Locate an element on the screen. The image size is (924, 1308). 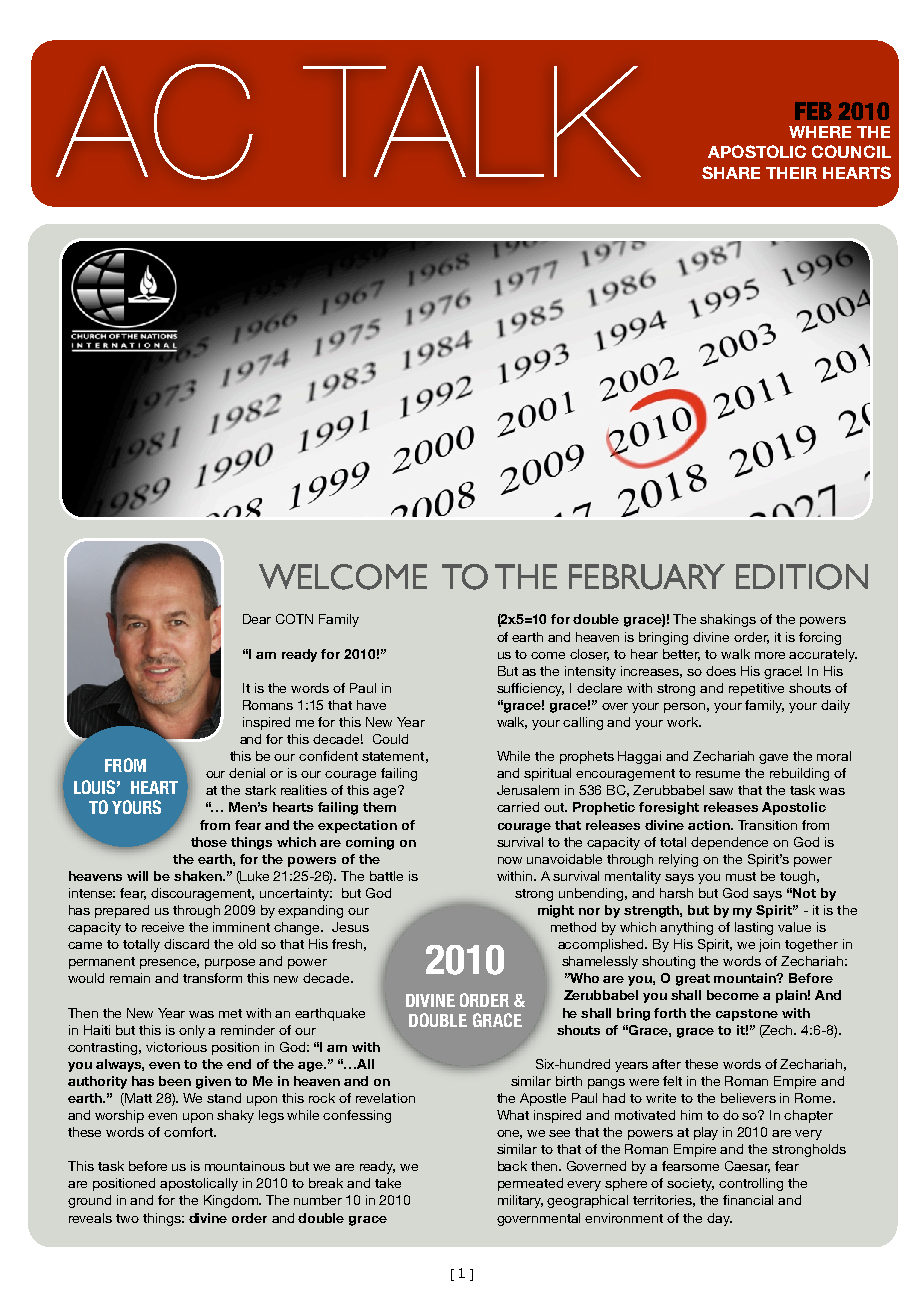
Dear is located at coordinates (257, 619).
